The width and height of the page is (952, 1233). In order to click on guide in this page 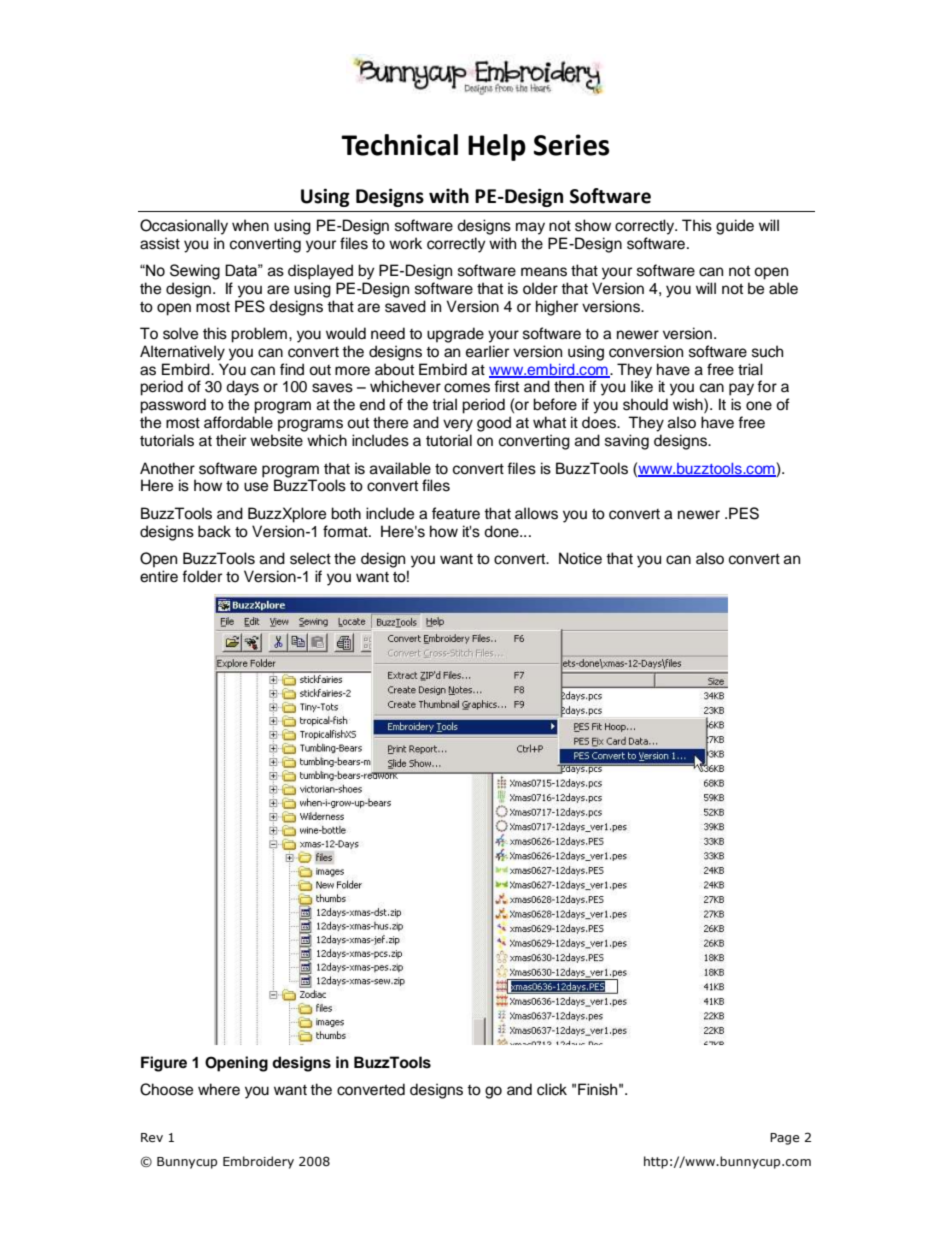, I will do `click(735, 227)`.
